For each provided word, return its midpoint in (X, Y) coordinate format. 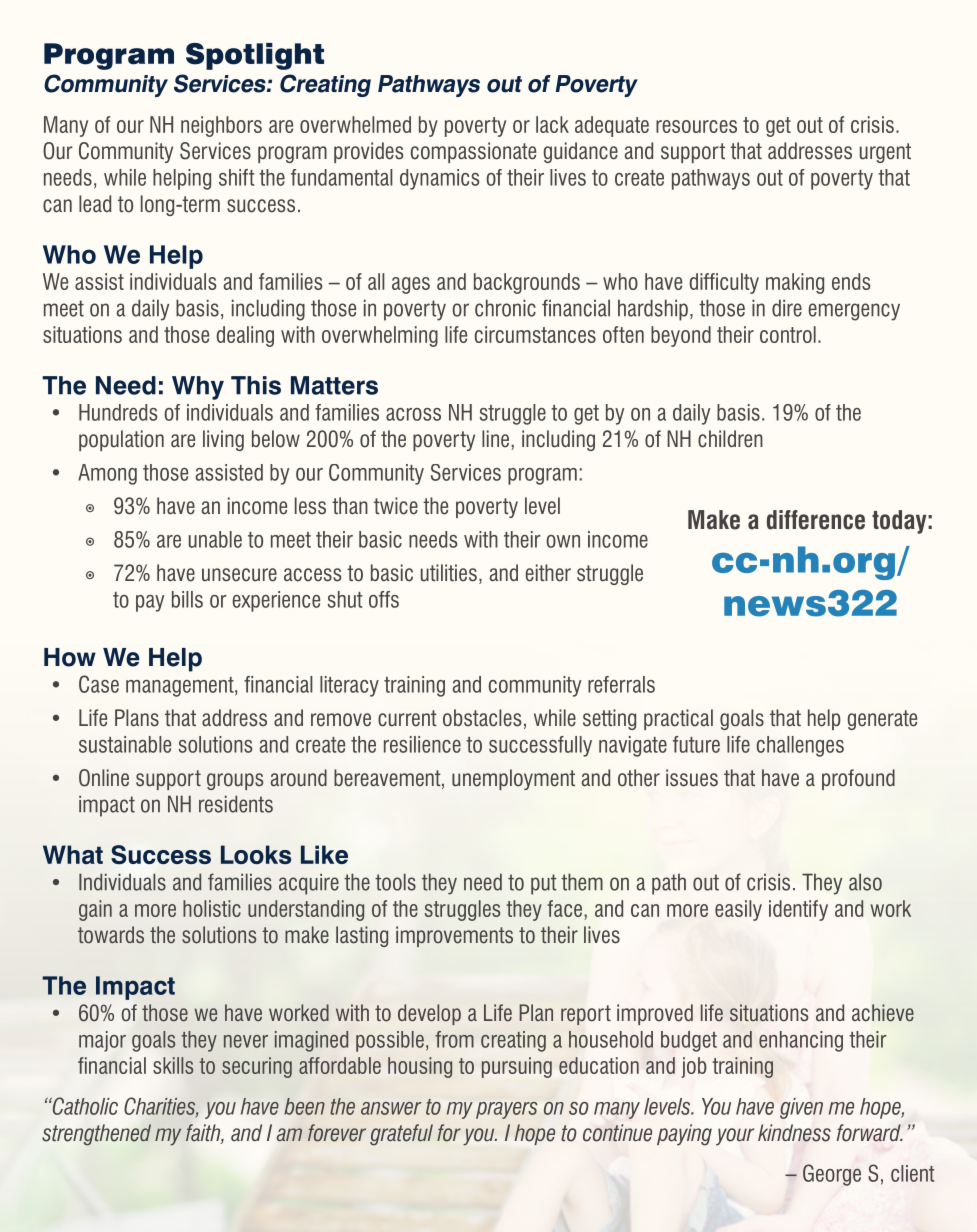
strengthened (96, 1135)
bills (187, 599)
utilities (449, 573)
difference (816, 520)
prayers (506, 1110)
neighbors (221, 126)
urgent (885, 153)
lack (552, 124)
